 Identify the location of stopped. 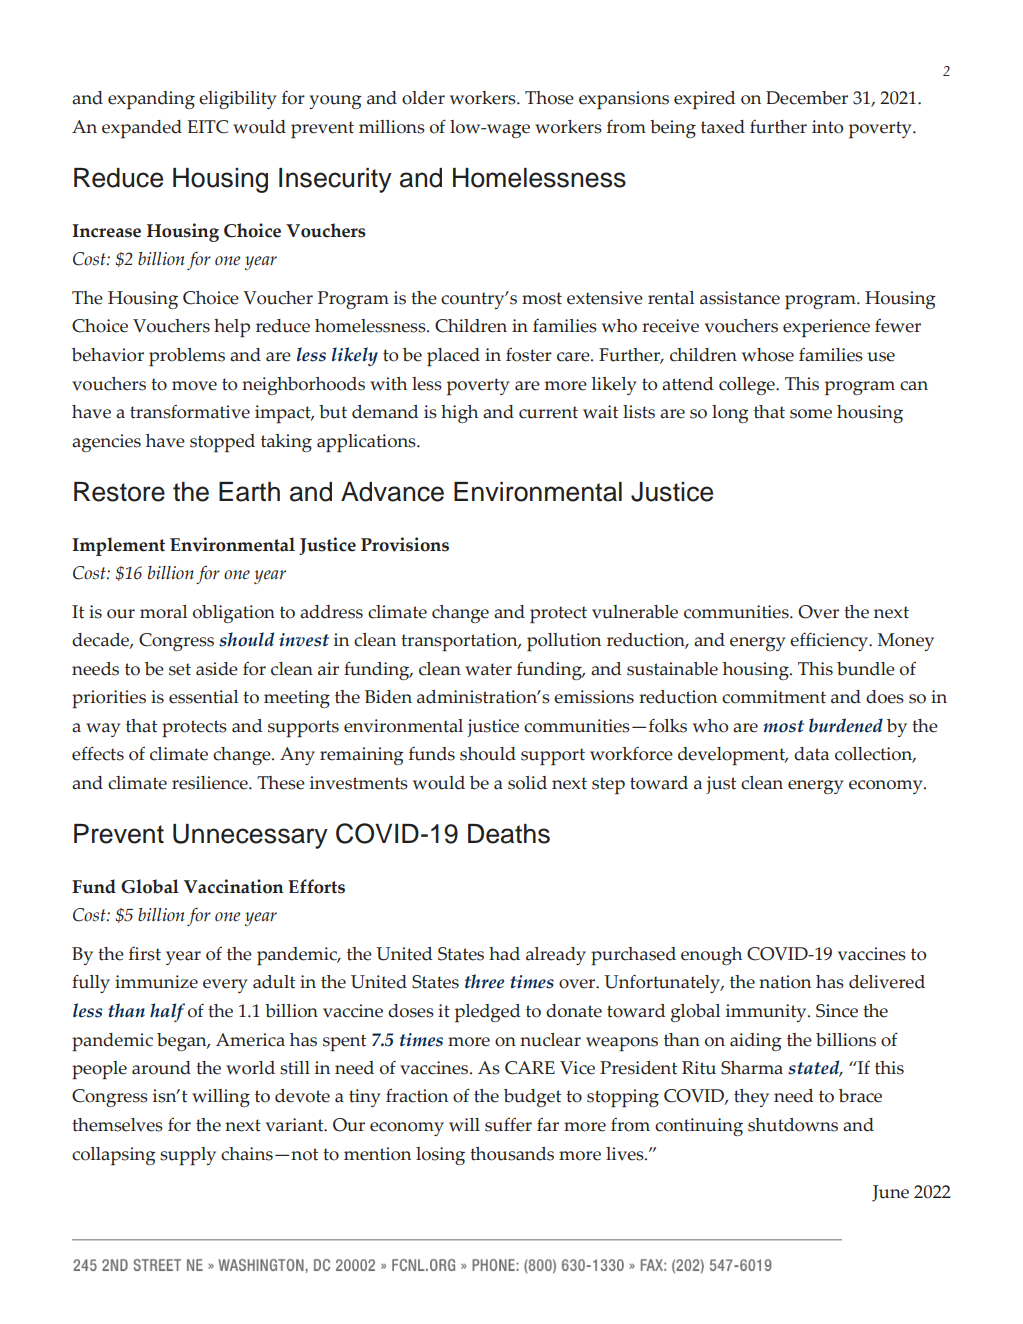
(222, 443).
